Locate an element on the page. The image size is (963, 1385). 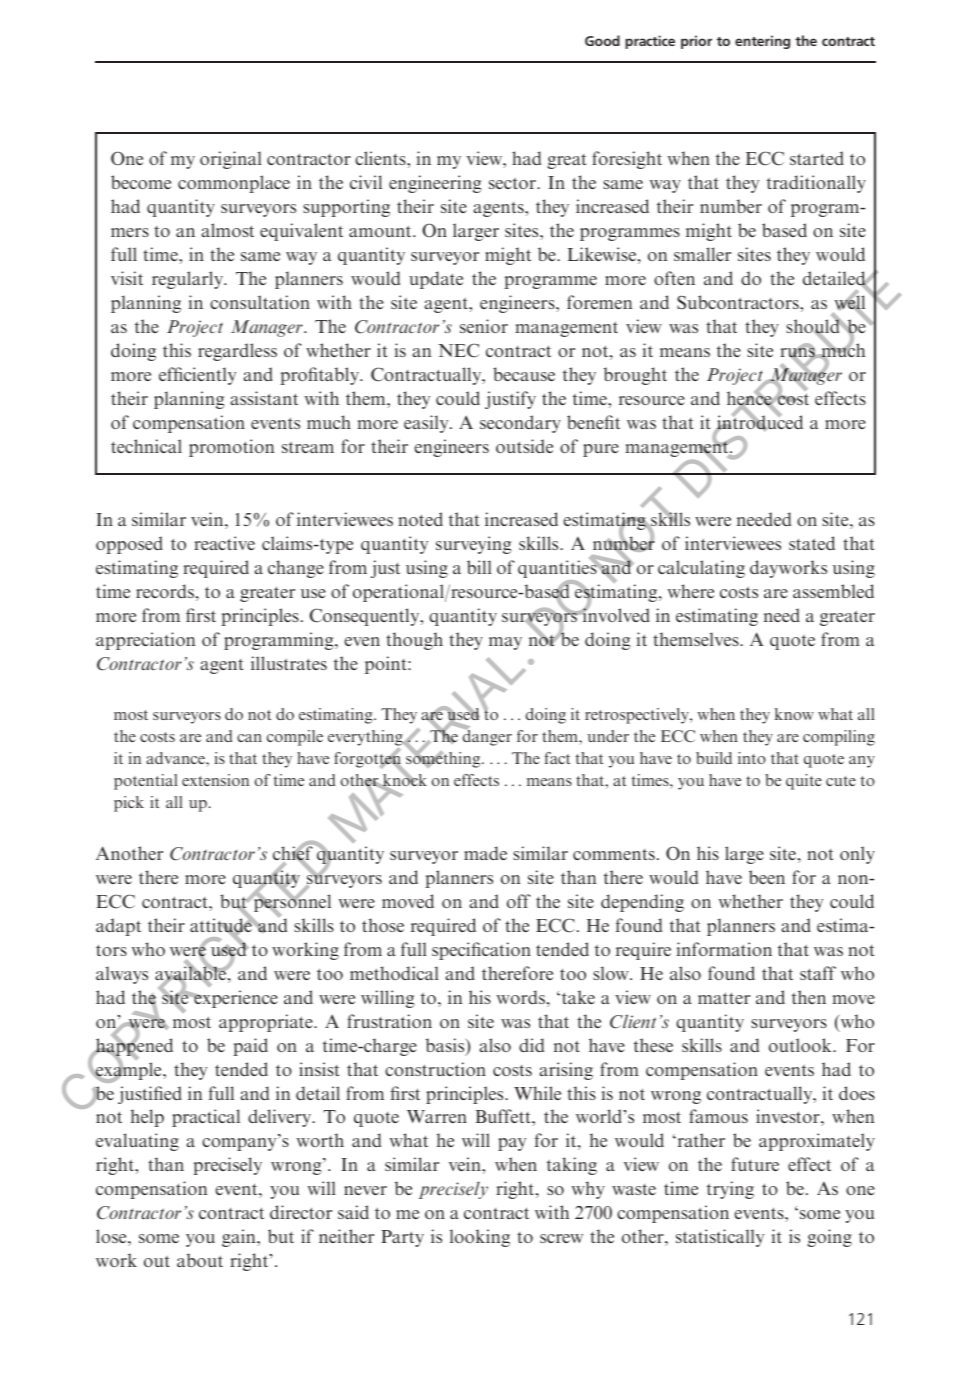
entering is located at coordinates (762, 42).
